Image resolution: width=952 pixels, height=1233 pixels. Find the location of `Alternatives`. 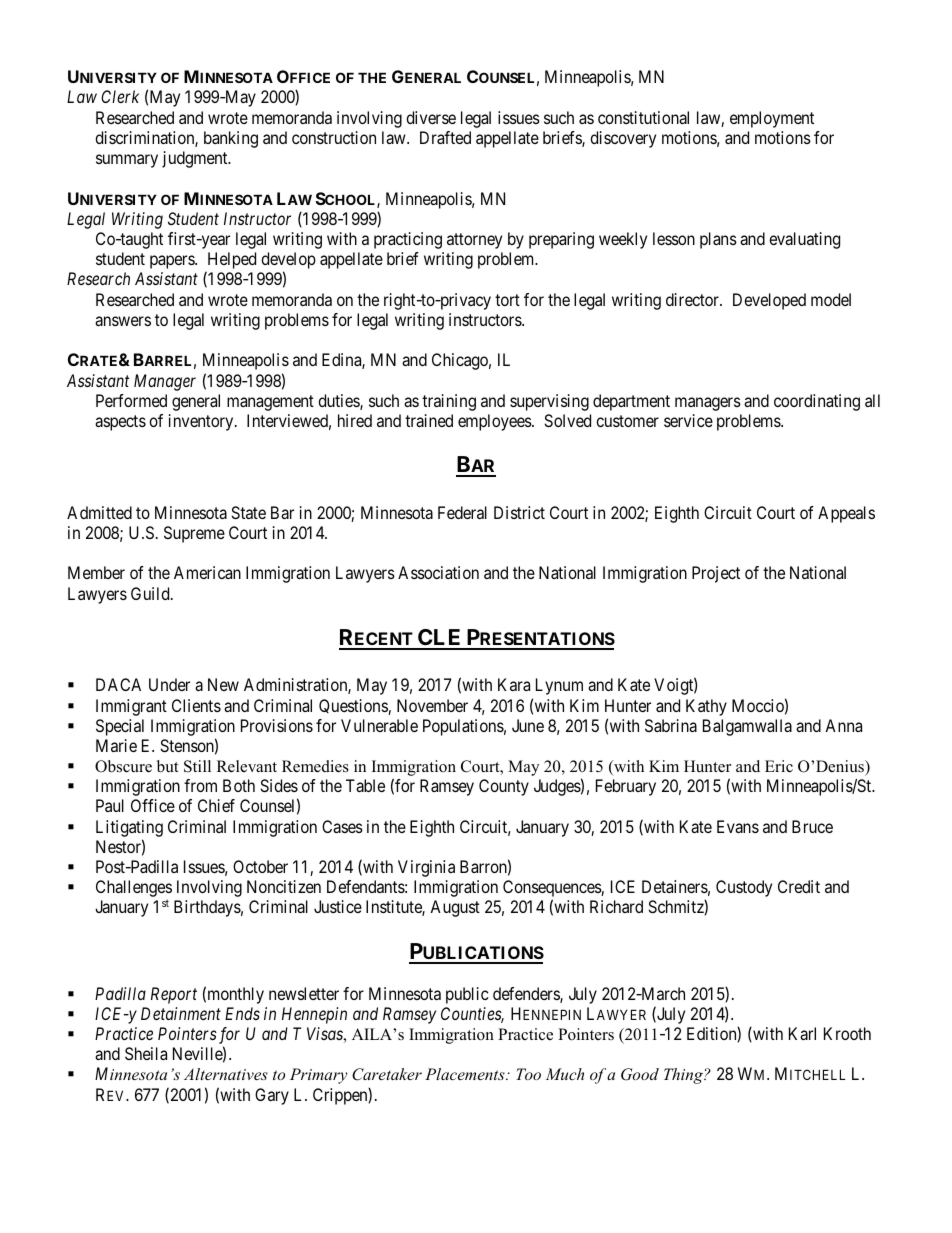

Alternatives is located at coordinates (226, 1074).
